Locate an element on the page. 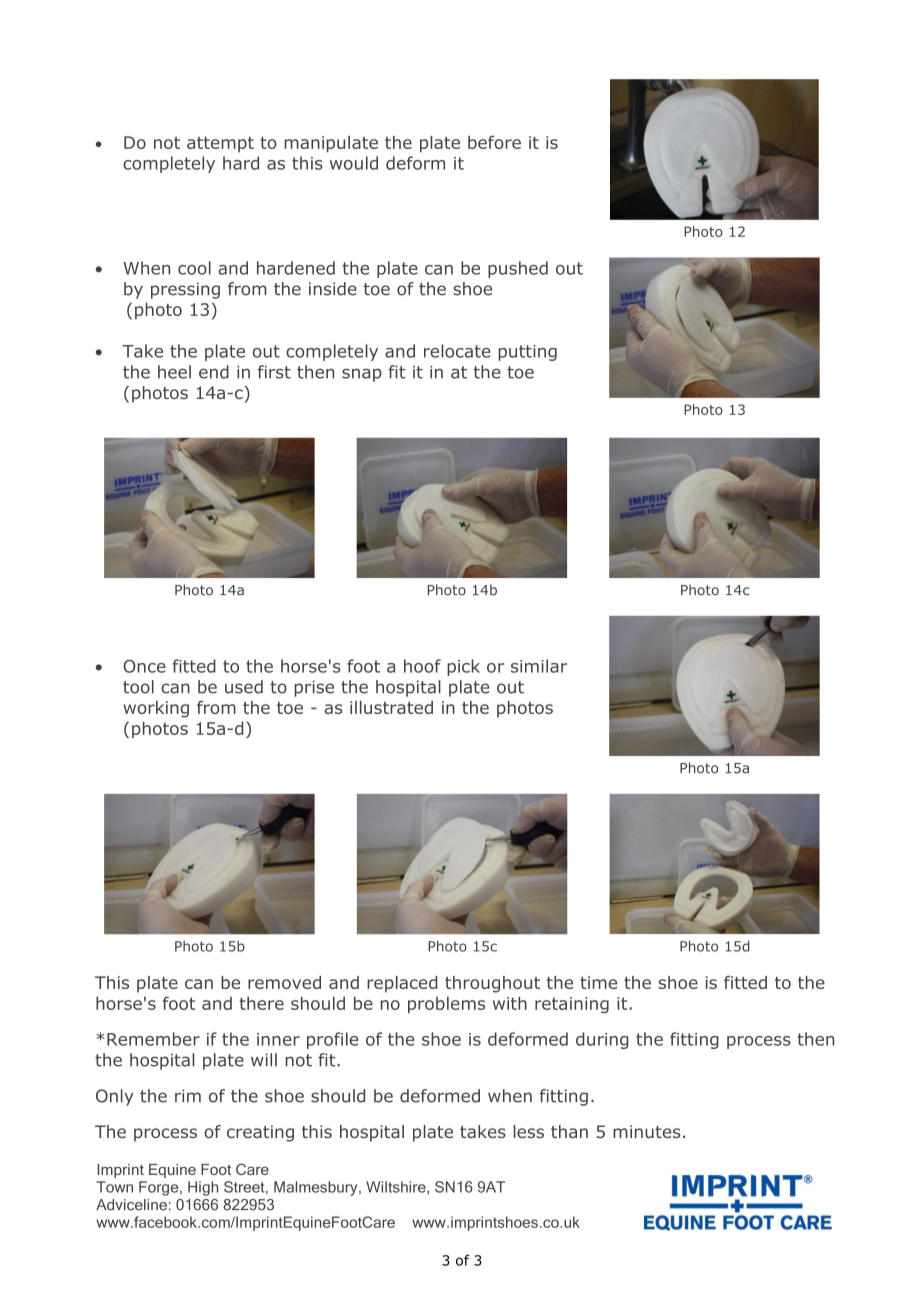  illustrated is located at coordinates (391, 707).
